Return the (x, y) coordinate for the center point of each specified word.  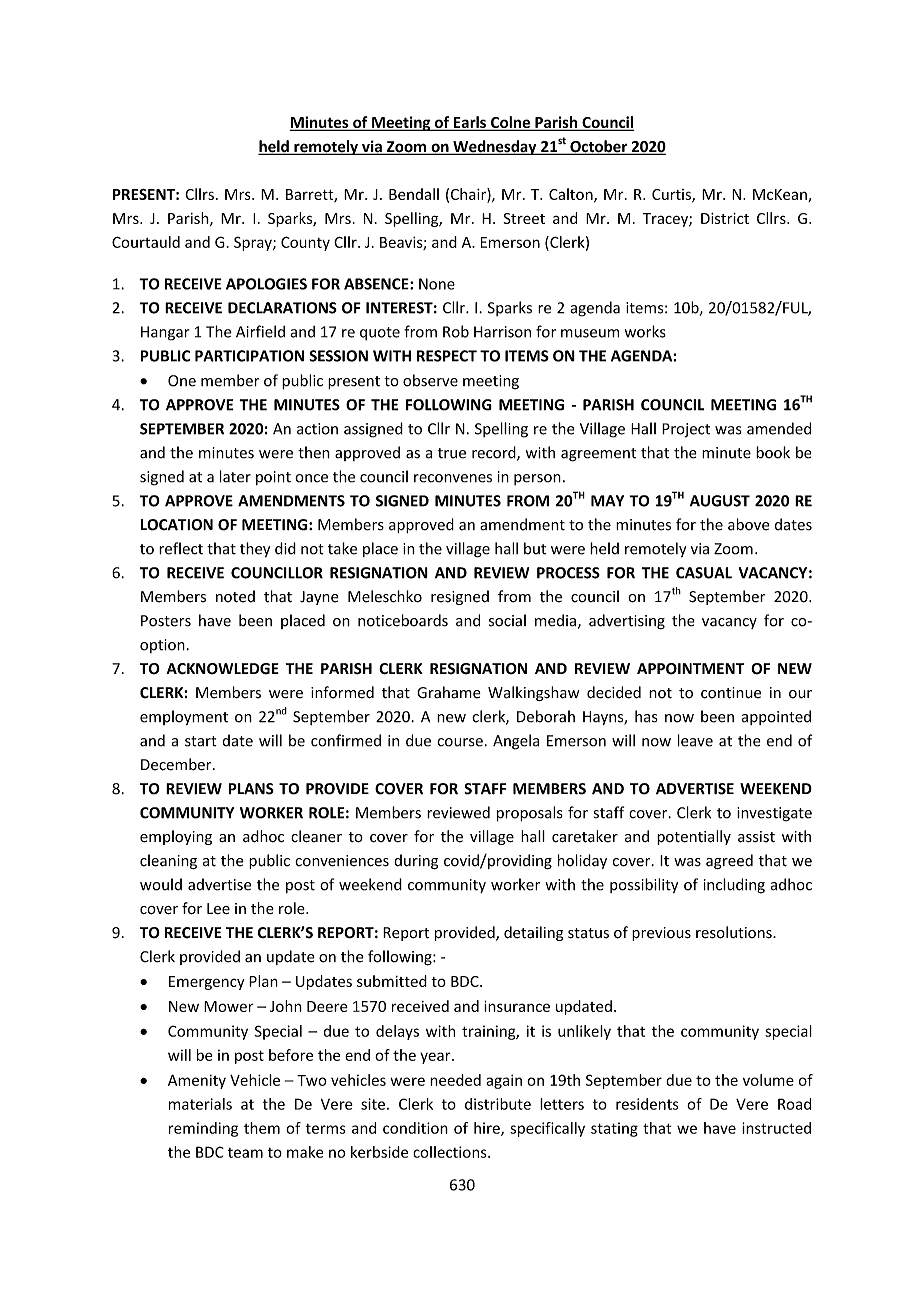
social (507, 620)
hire (488, 1129)
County (305, 243)
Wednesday (495, 147)
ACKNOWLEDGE (222, 669)
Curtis (672, 195)
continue (731, 693)
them (262, 1128)
